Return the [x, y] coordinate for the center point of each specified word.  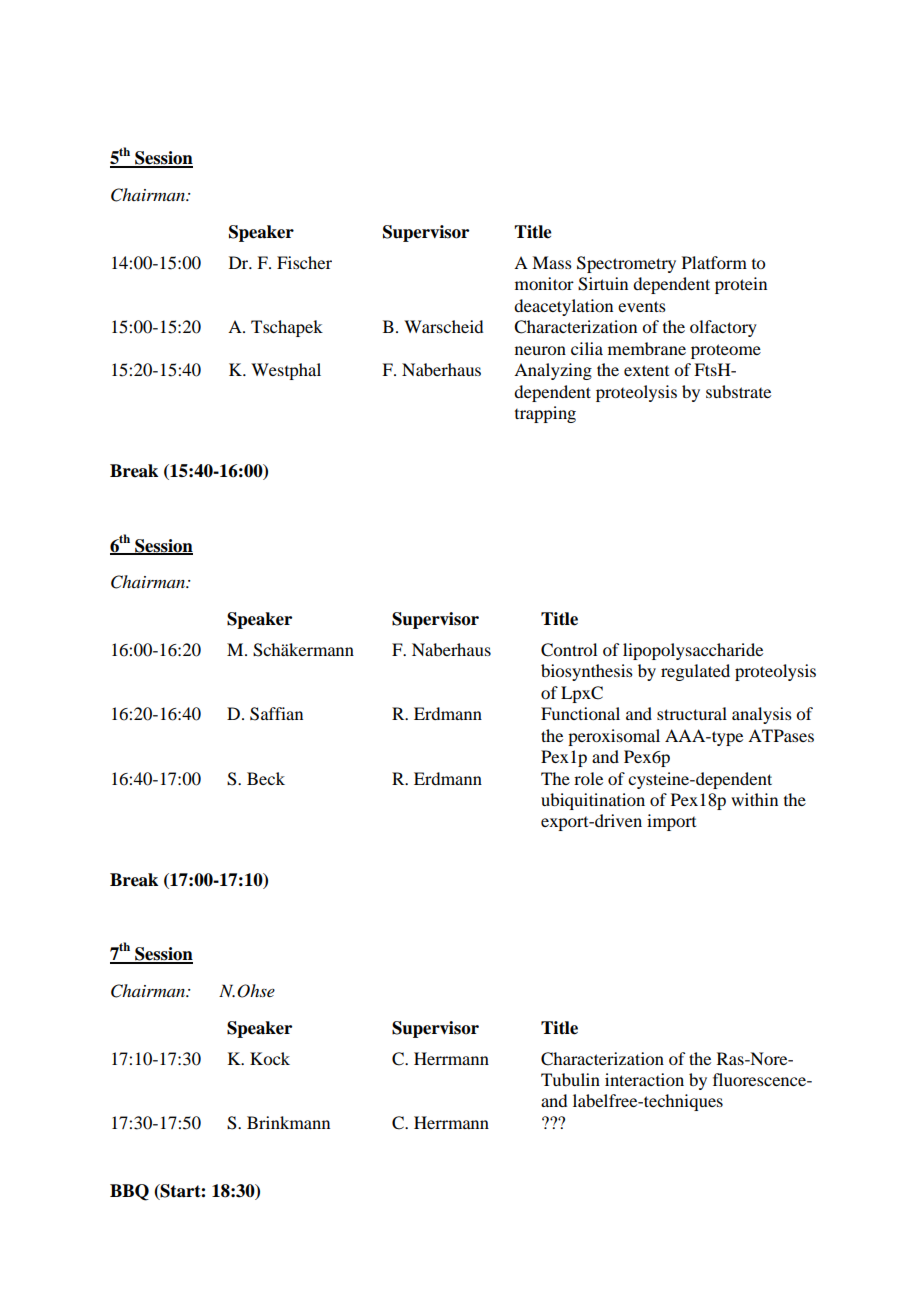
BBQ [129, 1192]
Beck [266, 778]
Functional [580, 713]
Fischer [304, 262]
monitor [544, 283]
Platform [714, 262]
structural [692, 713]
